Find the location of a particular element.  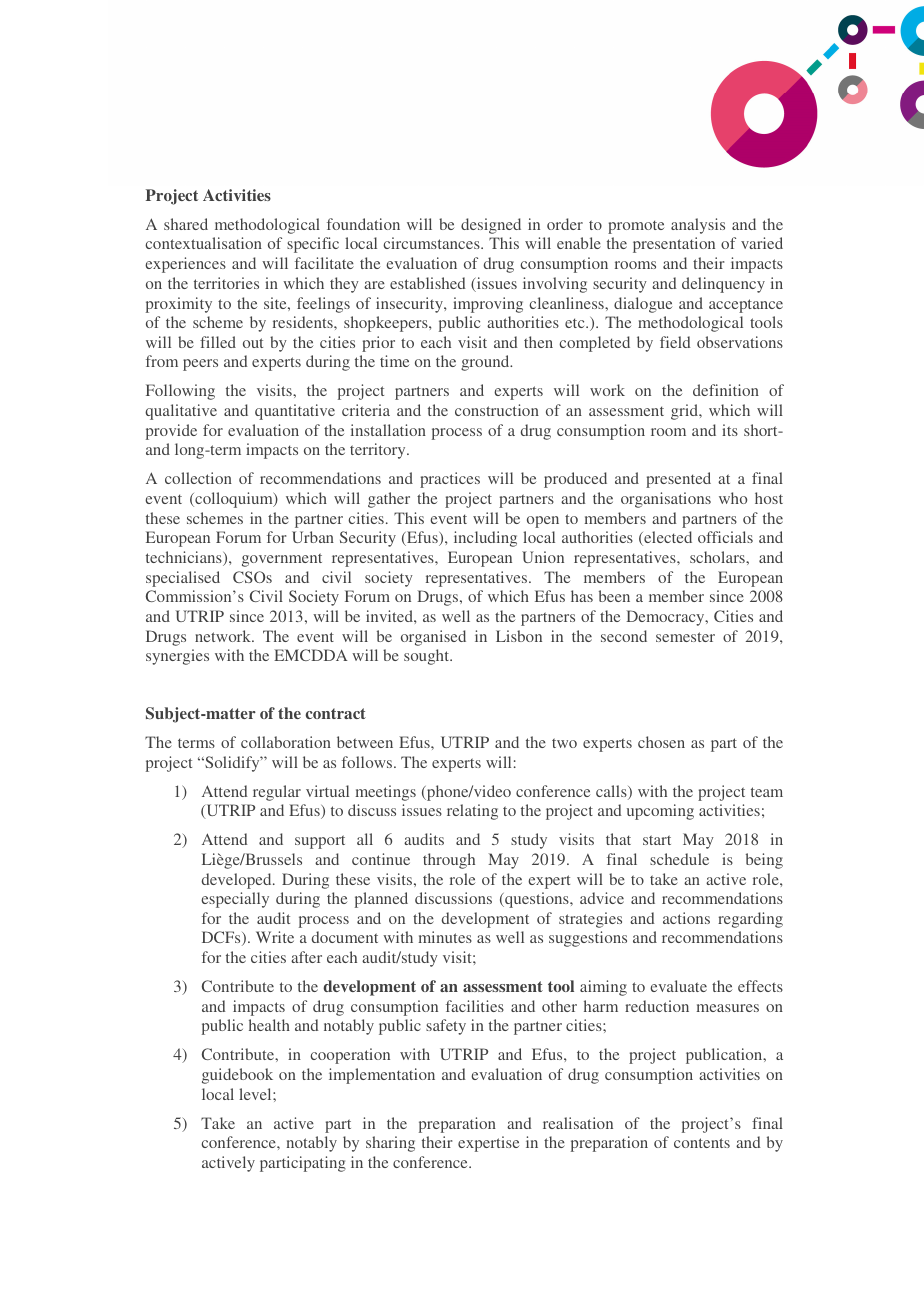

territories is located at coordinates (226, 283).
